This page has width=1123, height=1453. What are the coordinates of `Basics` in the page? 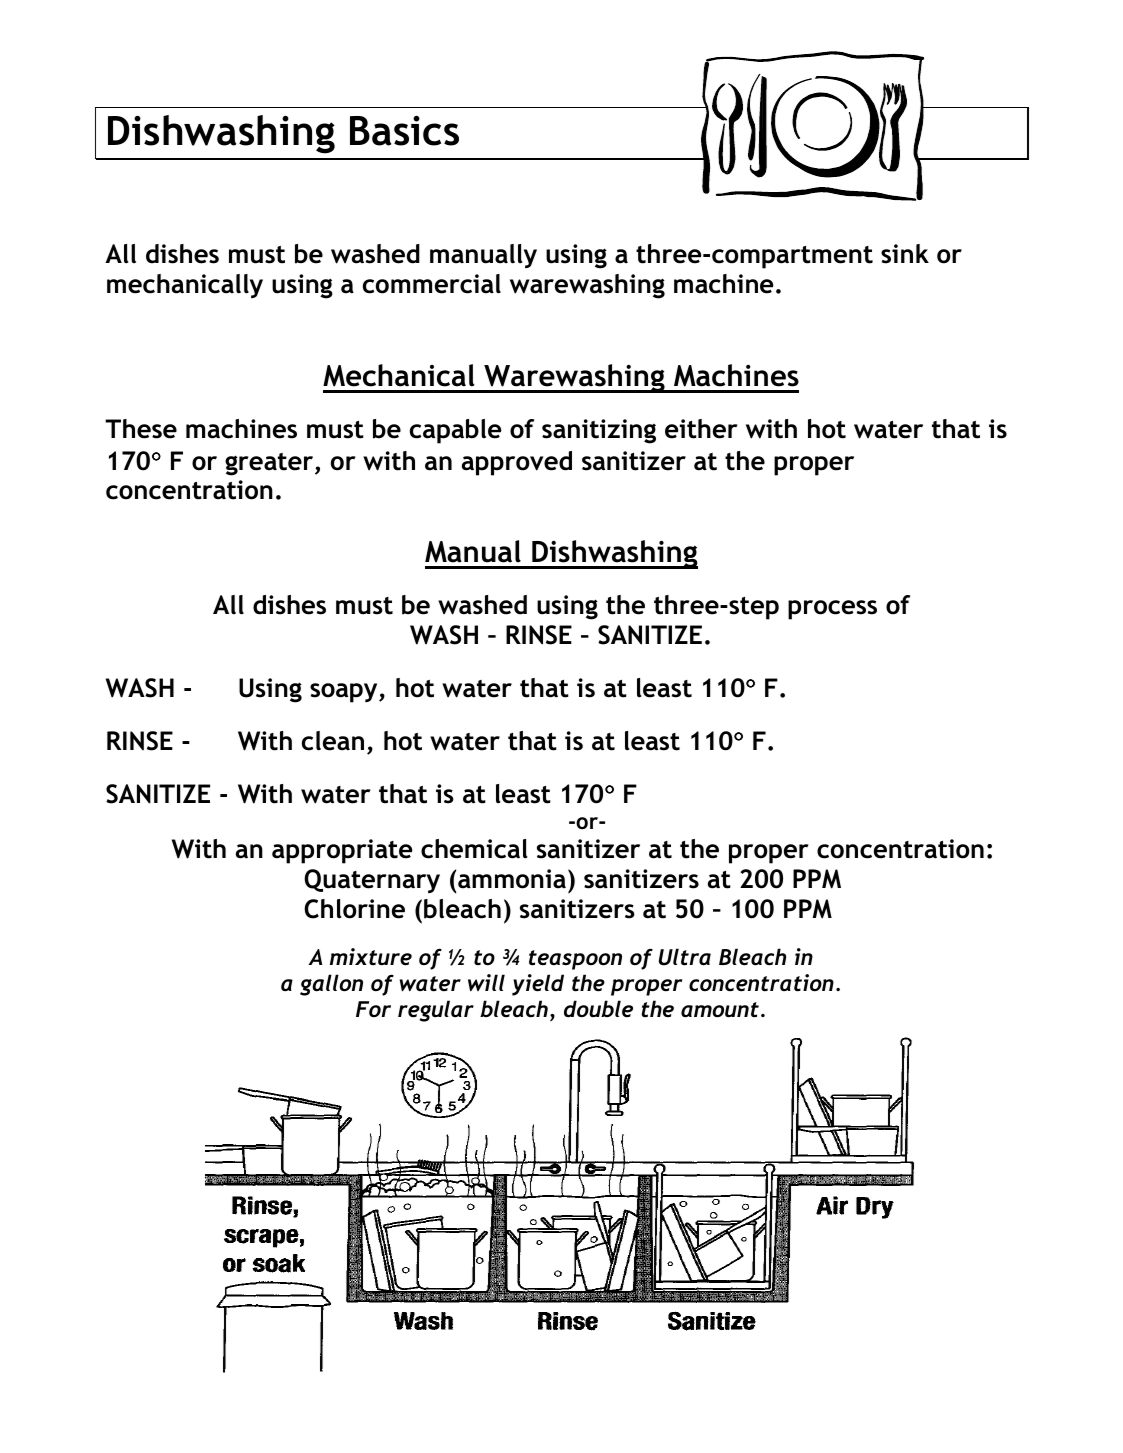 It's located at (404, 131).
